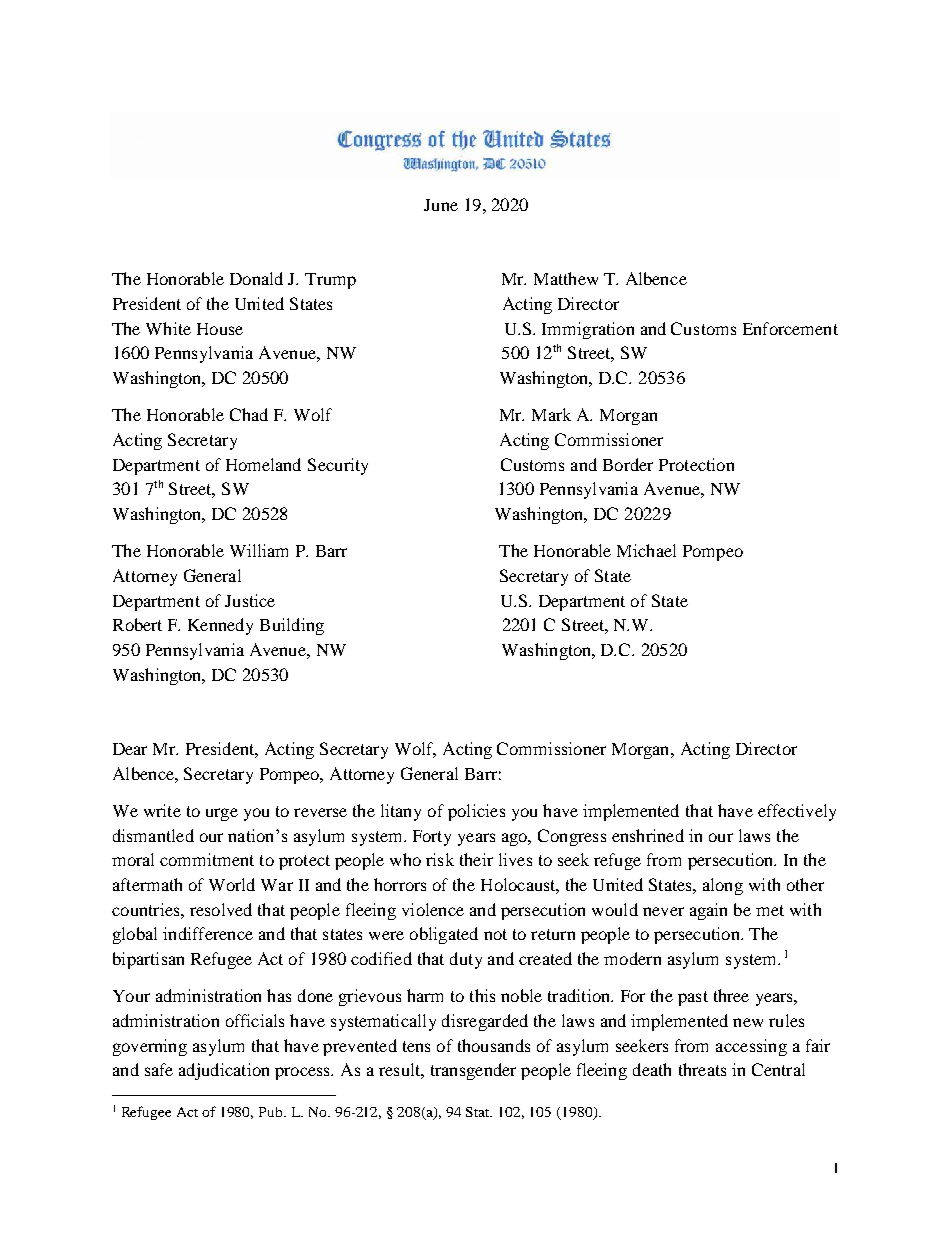 This screenshot has height=1233, width=952. Describe the element at coordinates (702, 1069) in the screenshot. I see `threats` at that location.
